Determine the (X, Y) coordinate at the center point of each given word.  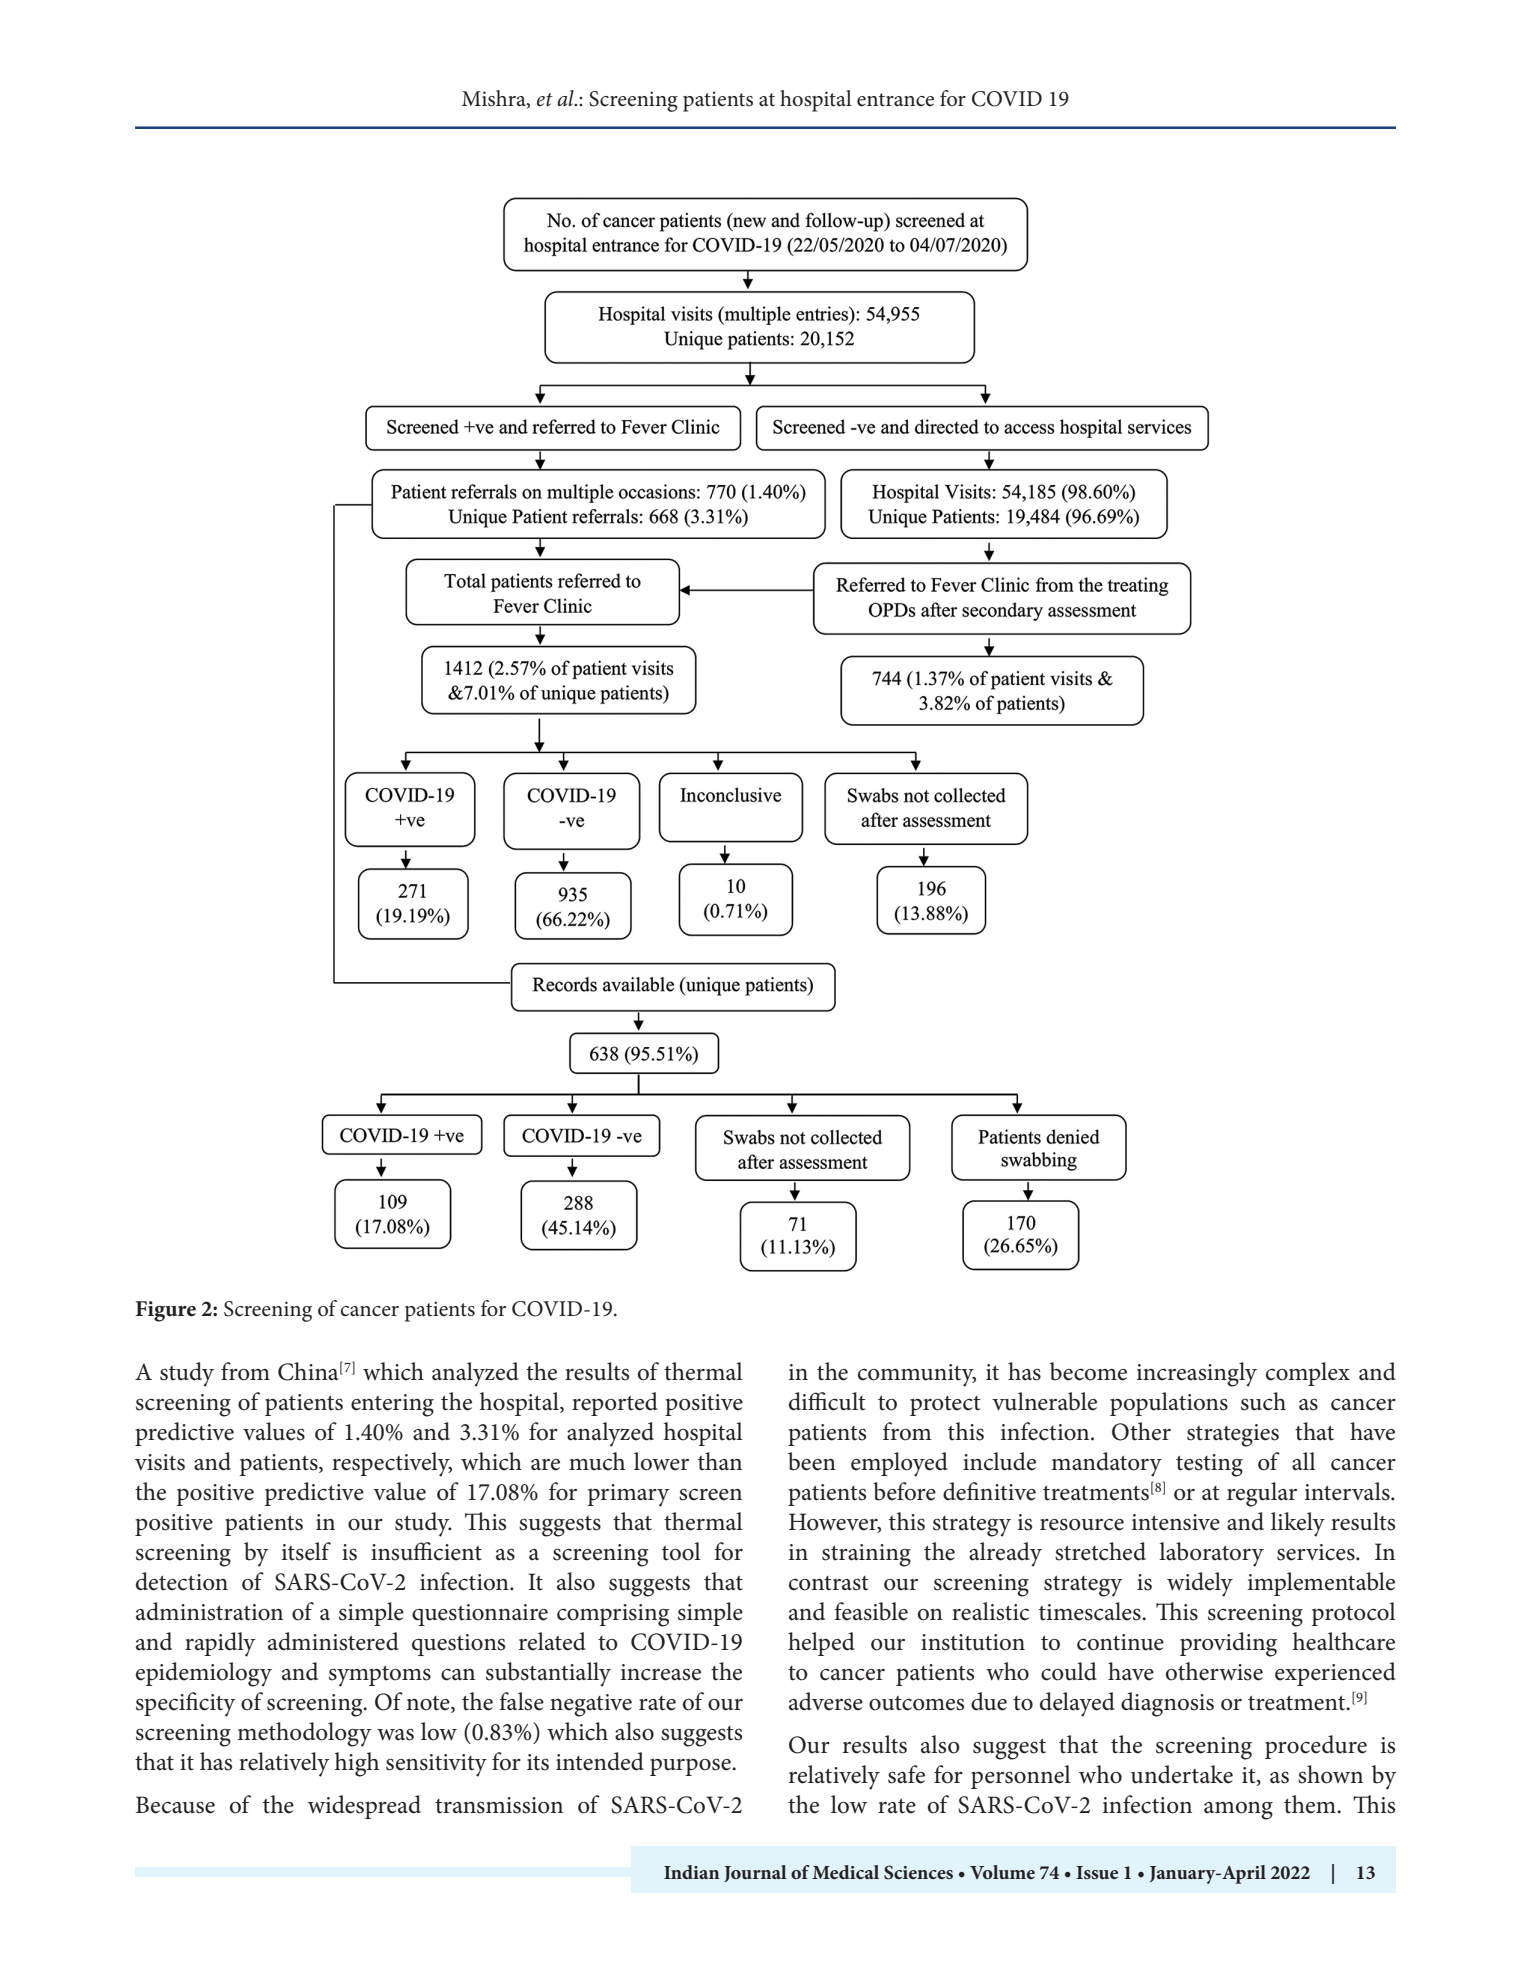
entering (392, 1405)
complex (1308, 1374)
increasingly (1197, 1374)
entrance (895, 100)
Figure (166, 1311)
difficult (827, 1401)
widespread (364, 1807)
